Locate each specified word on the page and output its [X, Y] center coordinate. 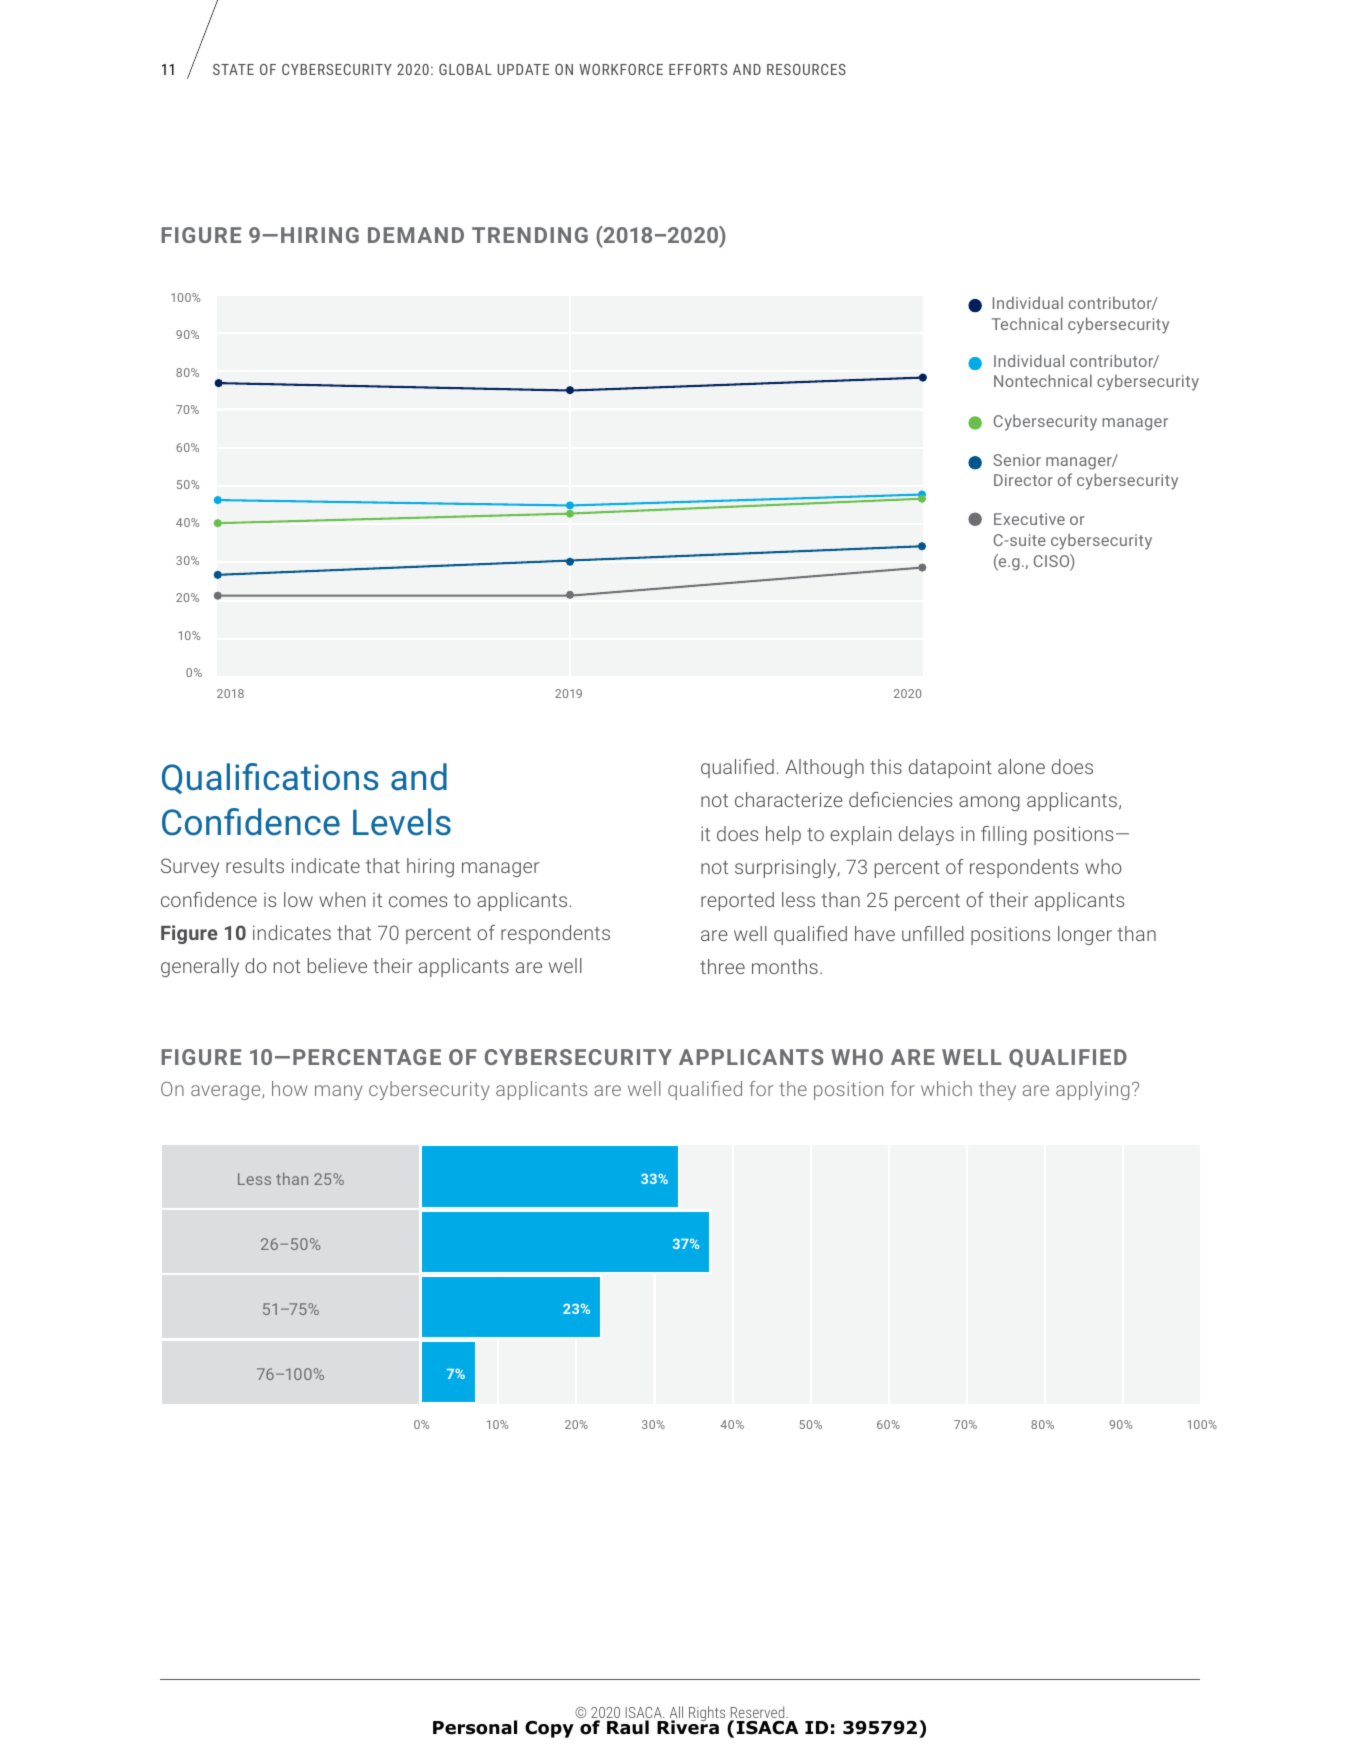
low [298, 899]
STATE [233, 69]
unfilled [933, 933]
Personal [475, 1727]
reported [737, 901]
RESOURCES [806, 69]
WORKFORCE [621, 69]
